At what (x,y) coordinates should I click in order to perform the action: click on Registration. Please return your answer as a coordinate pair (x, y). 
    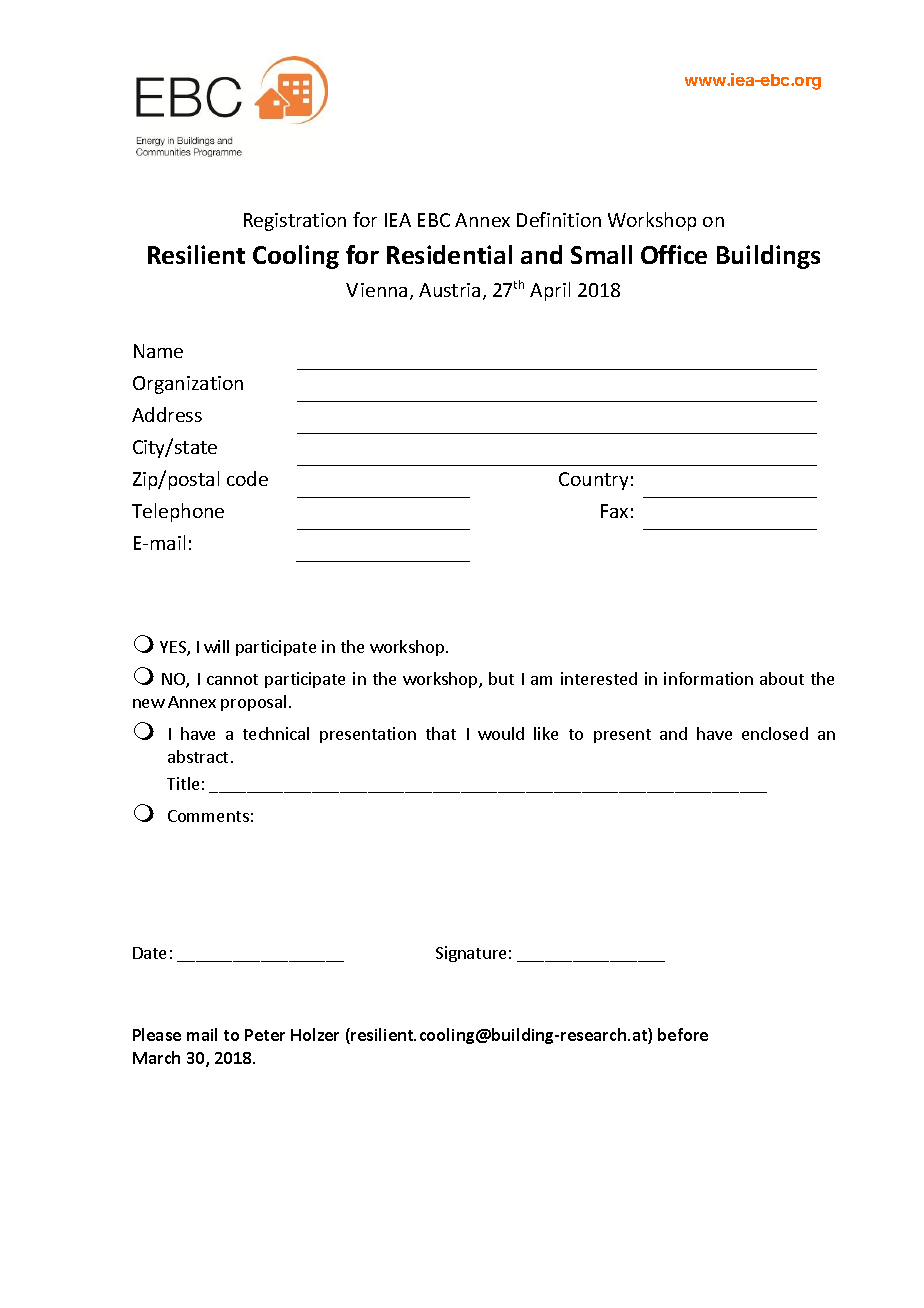
    Looking at the image, I should click on (295, 222).
